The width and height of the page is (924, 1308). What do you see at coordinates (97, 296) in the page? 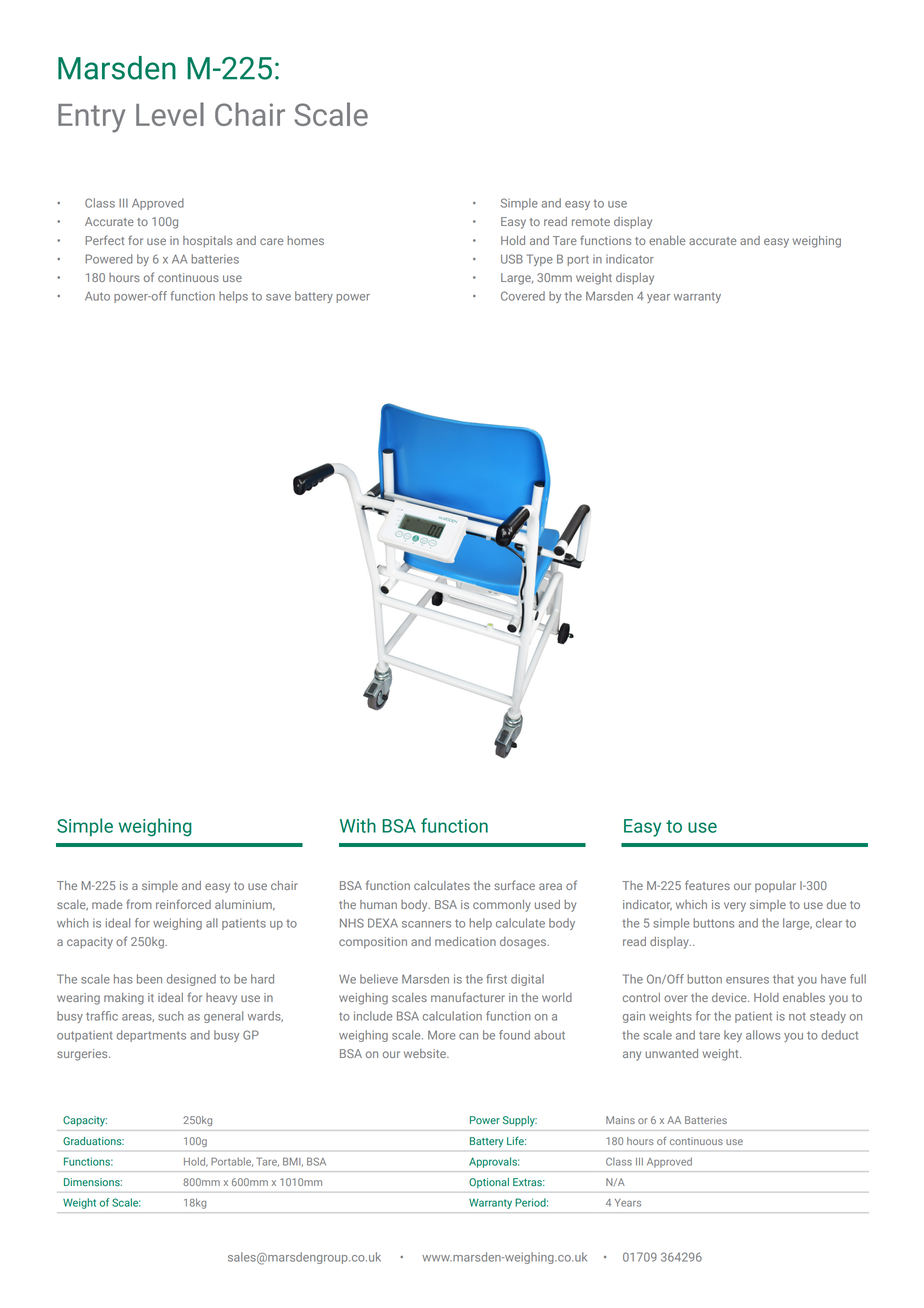
I see `Auto` at bounding box center [97, 296].
